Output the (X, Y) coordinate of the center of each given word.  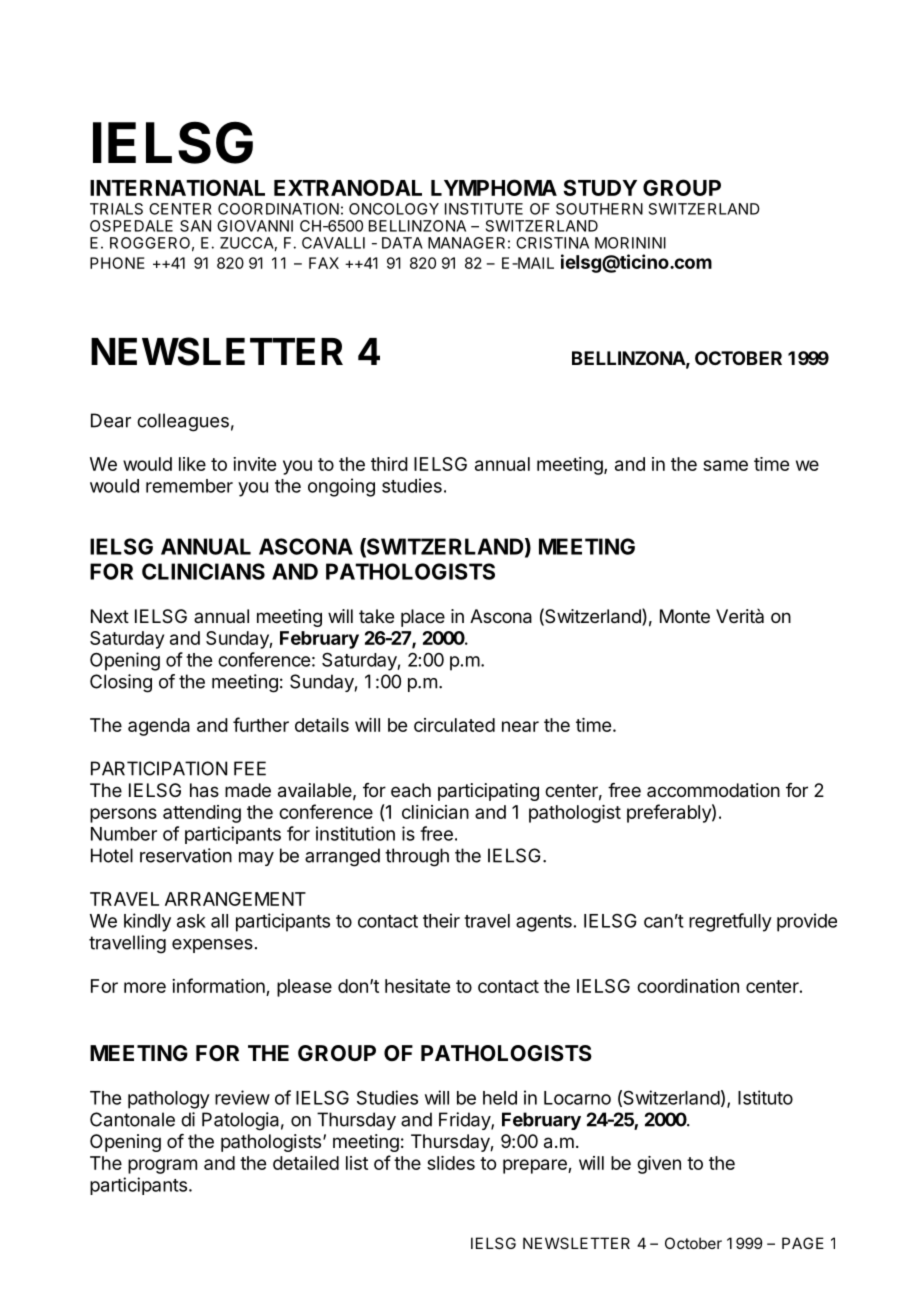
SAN (195, 226)
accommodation (713, 790)
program (162, 1166)
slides (451, 1163)
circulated (454, 725)
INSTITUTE (484, 209)
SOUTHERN (599, 209)
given (659, 1165)
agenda (159, 727)
